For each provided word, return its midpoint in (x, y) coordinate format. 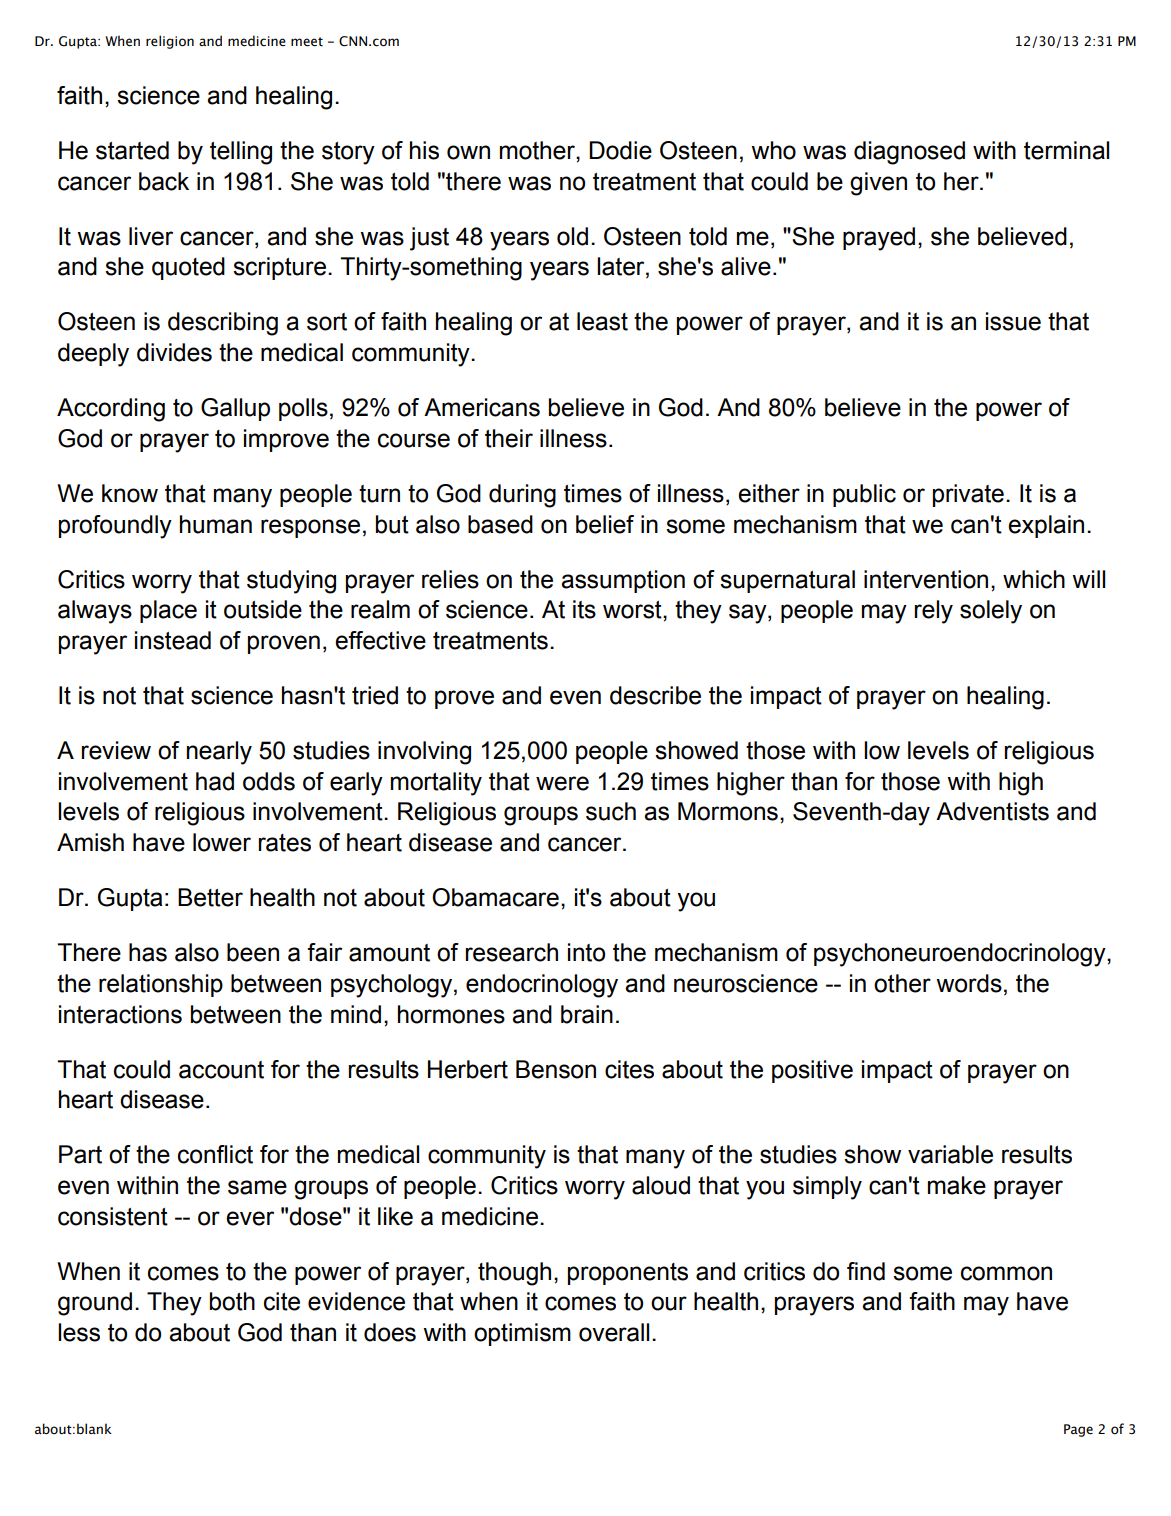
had (215, 781)
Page (1078, 1430)
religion (170, 42)
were (562, 783)
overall (614, 1332)
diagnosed (909, 153)
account (221, 1070)
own (468, 152)
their (509, 438)
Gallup (235, 409)
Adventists (992, 811)
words (969, 983)
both (232, 1301)
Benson (556, 1069)
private (968, 495)
